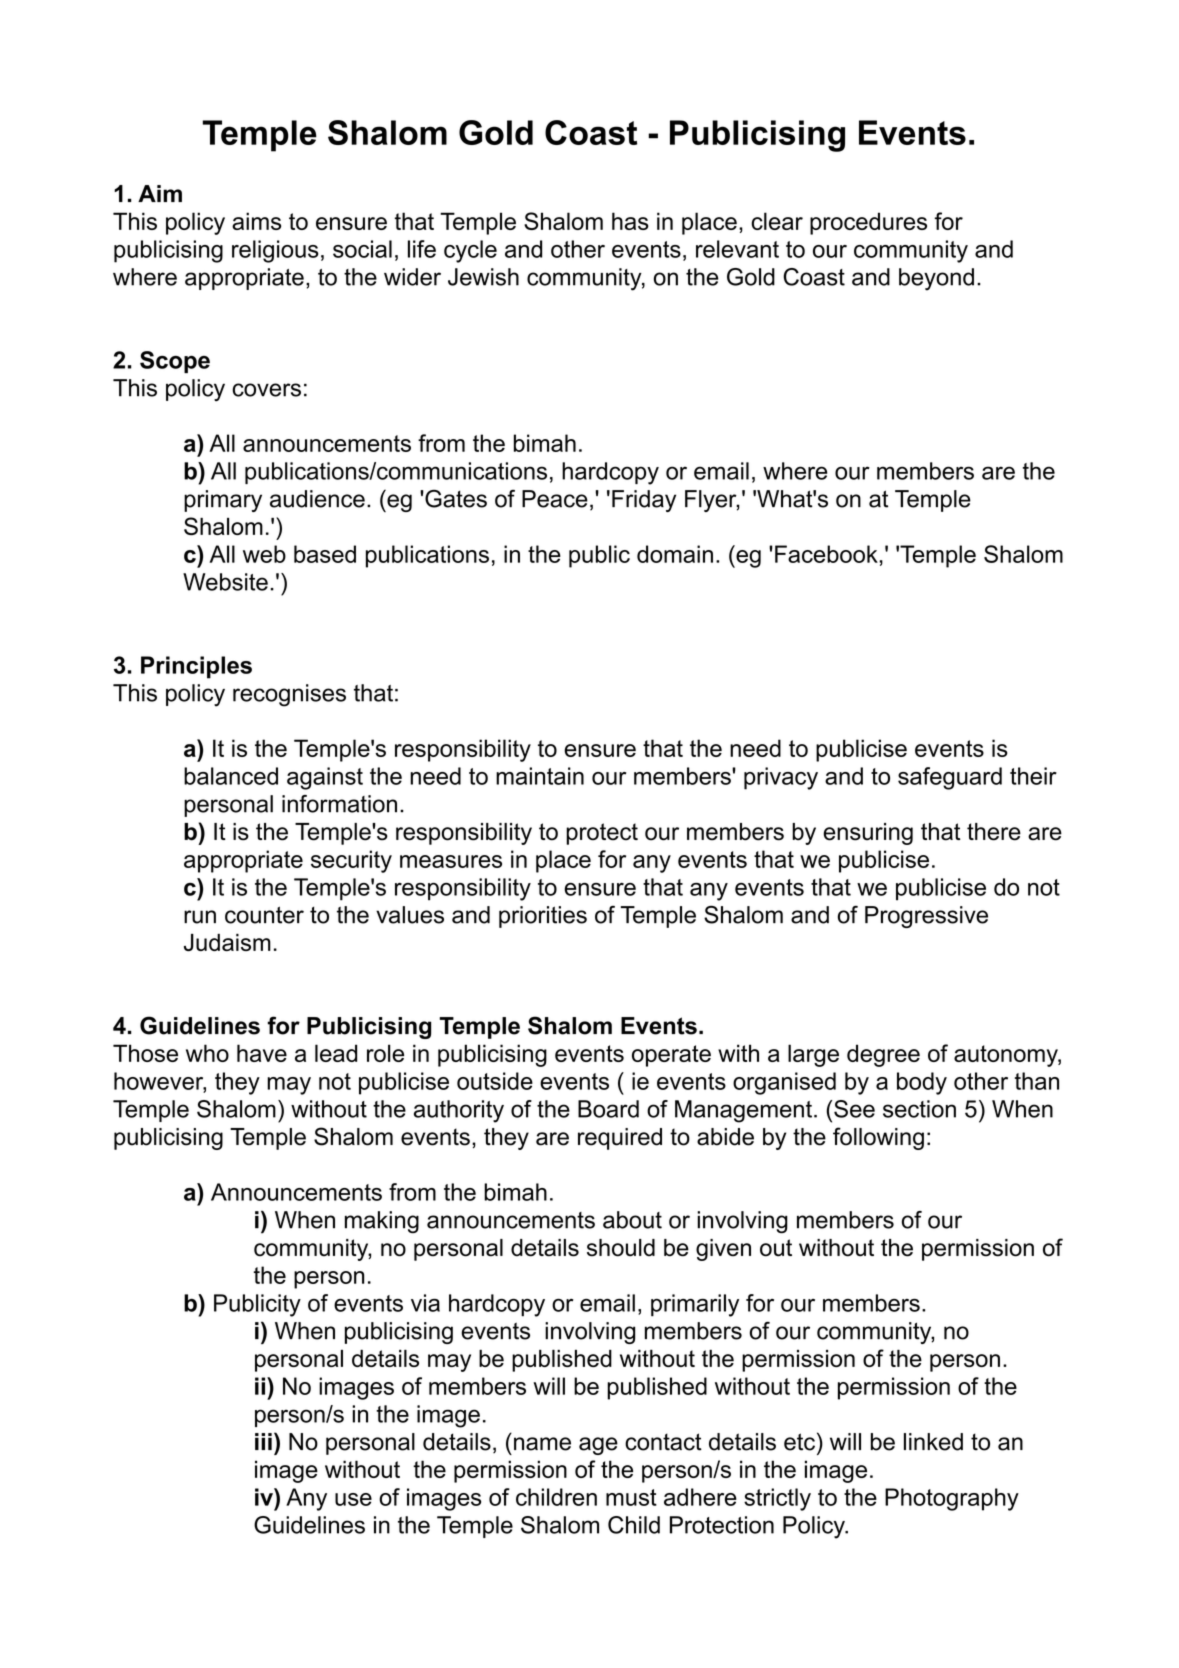  Describe the element at coordinates (262, 1053) in the screenshot. I see `have` at that location.
